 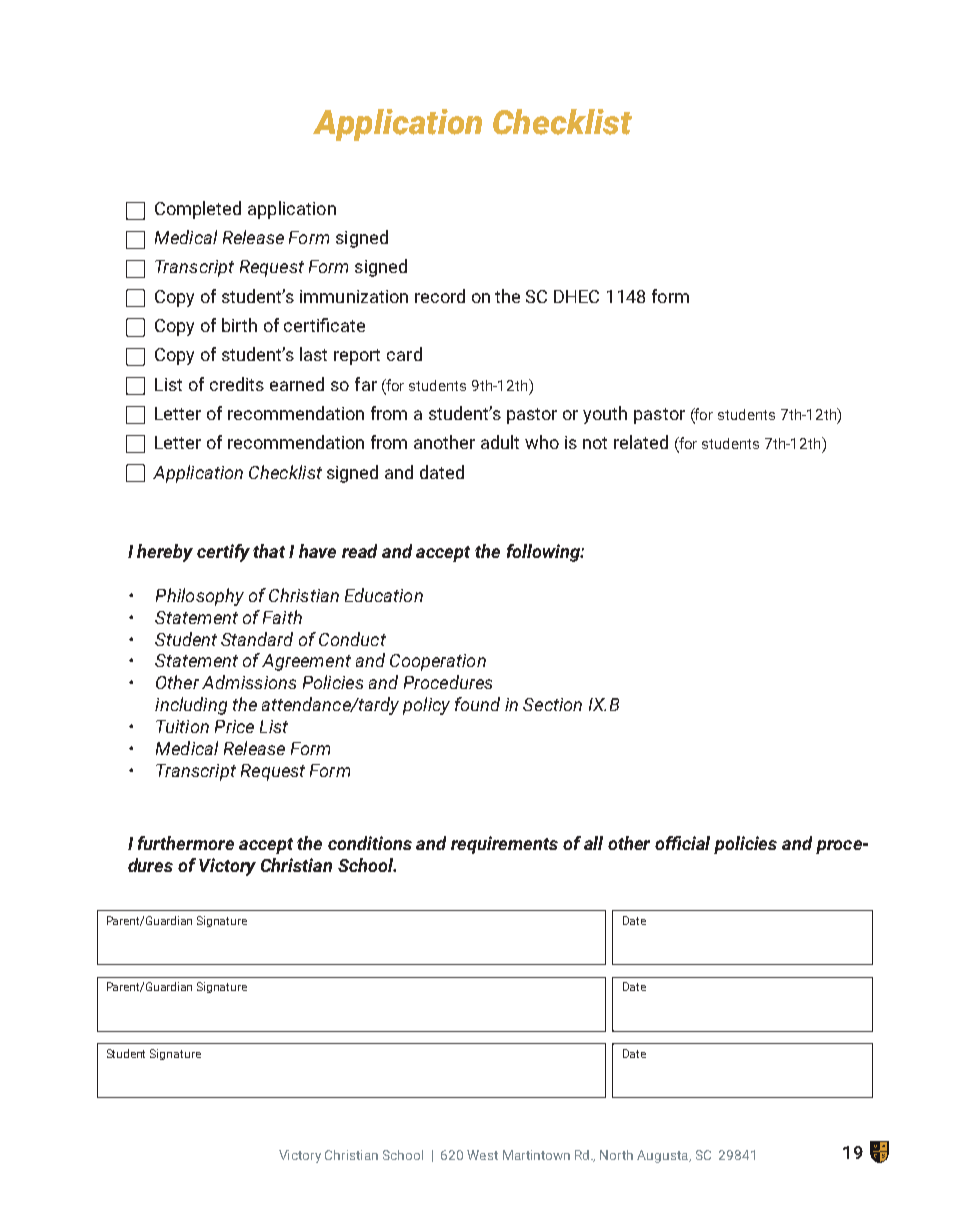 What do you see at coordinates (616, 1155) in the document?
I see `North` at bounding box center [616, 1155].
